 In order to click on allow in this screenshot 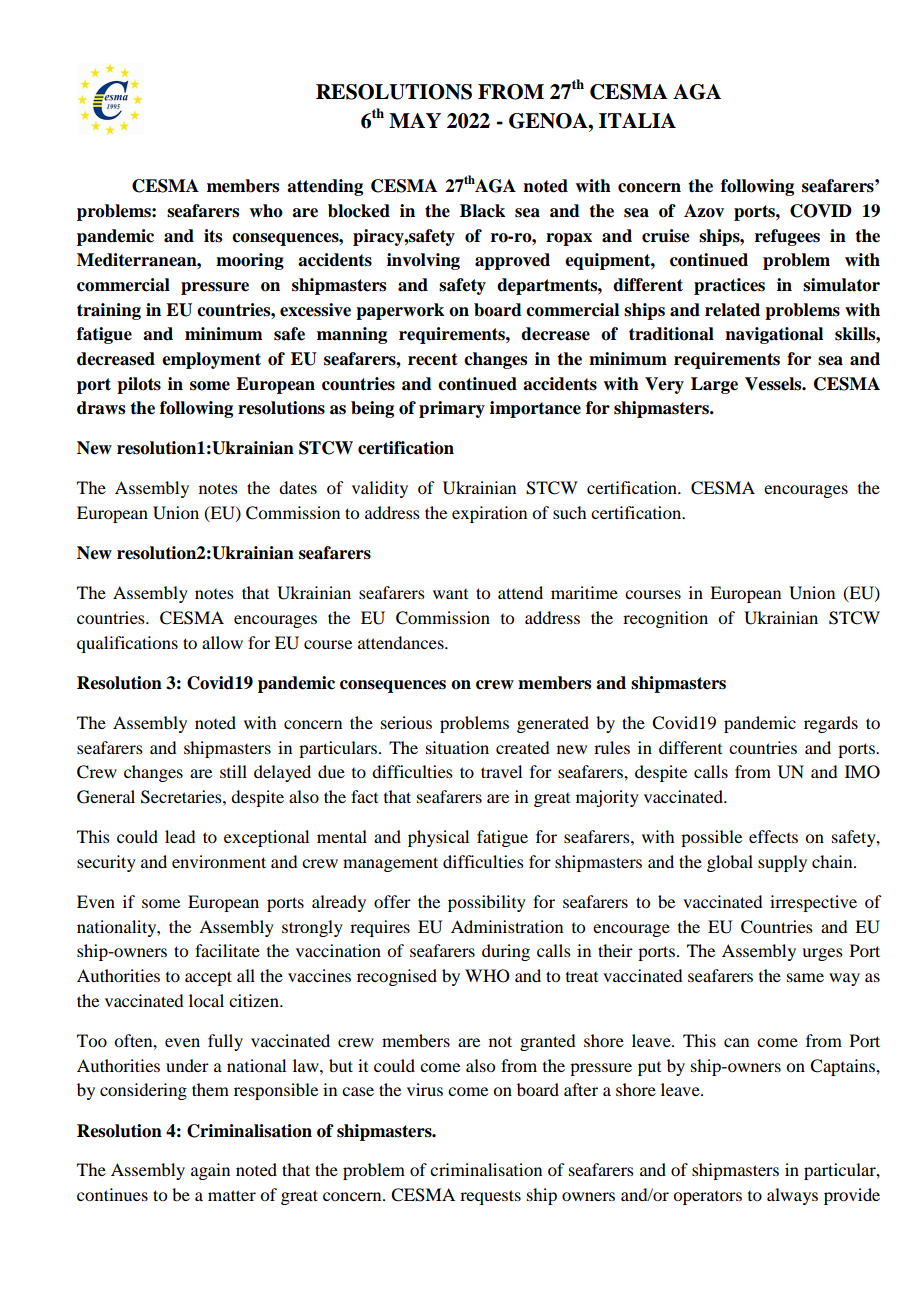, I will do `click(222, 642)`.
